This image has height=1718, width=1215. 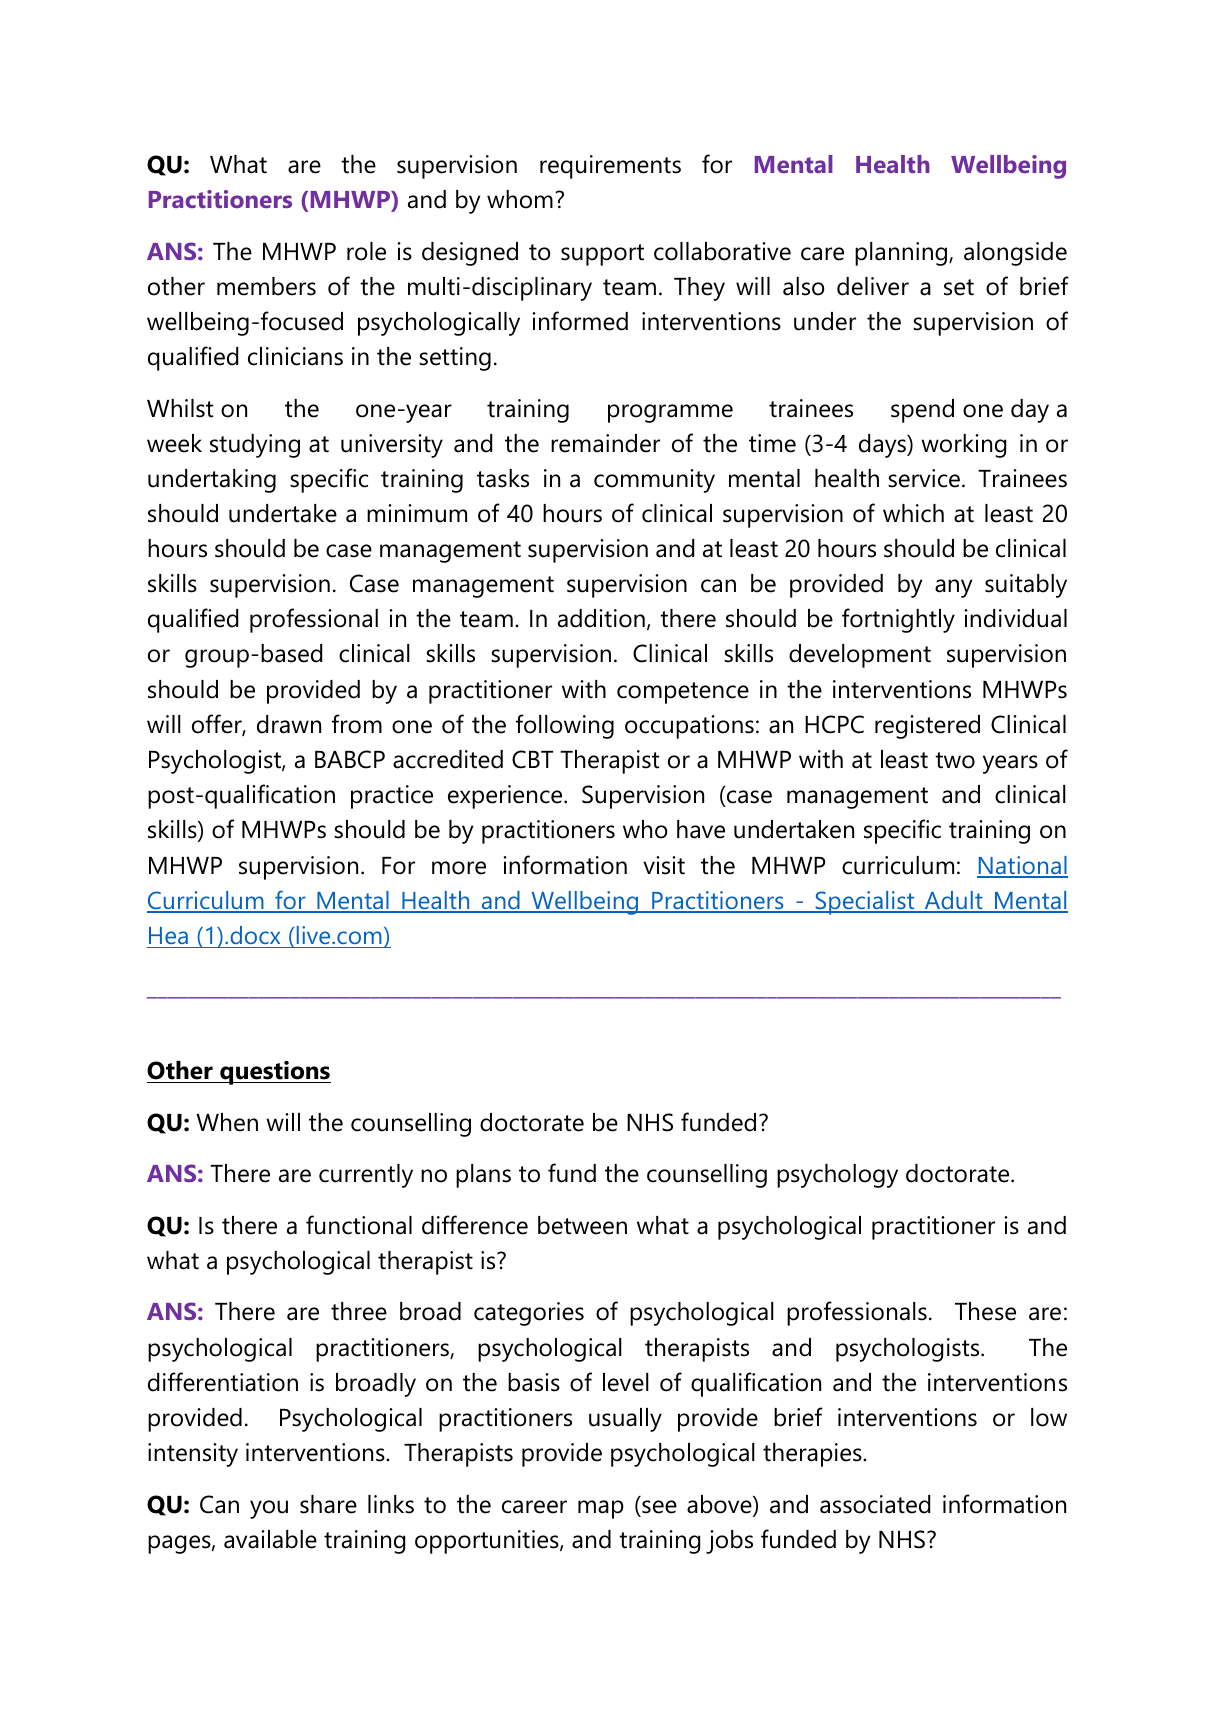 I want to click on members, so click(x=266, y=286).
